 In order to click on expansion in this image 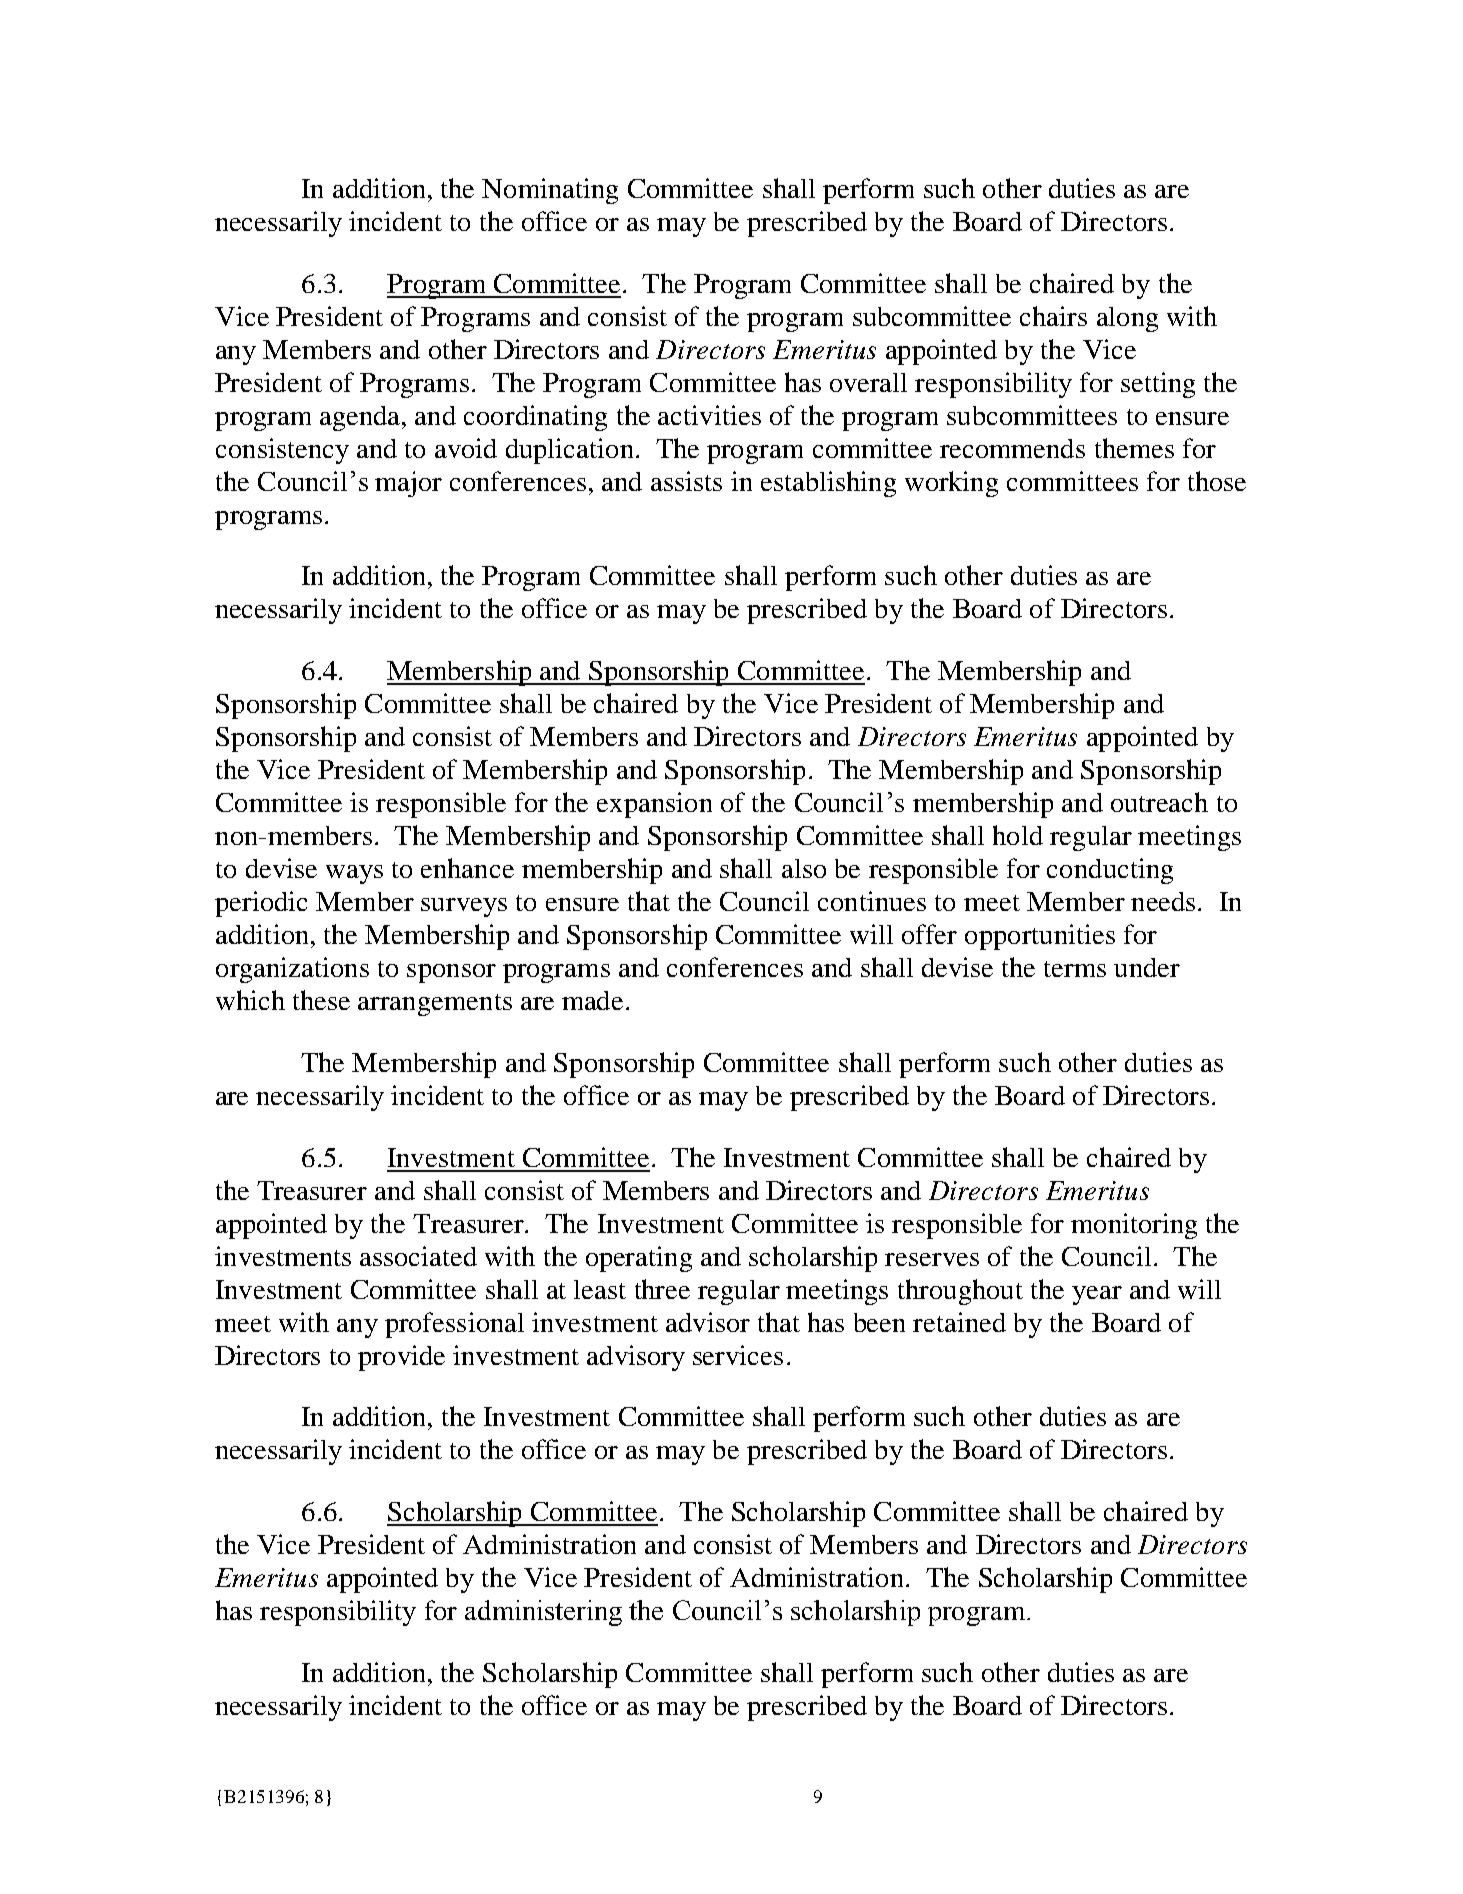, I will do `click(654, 805)`.
